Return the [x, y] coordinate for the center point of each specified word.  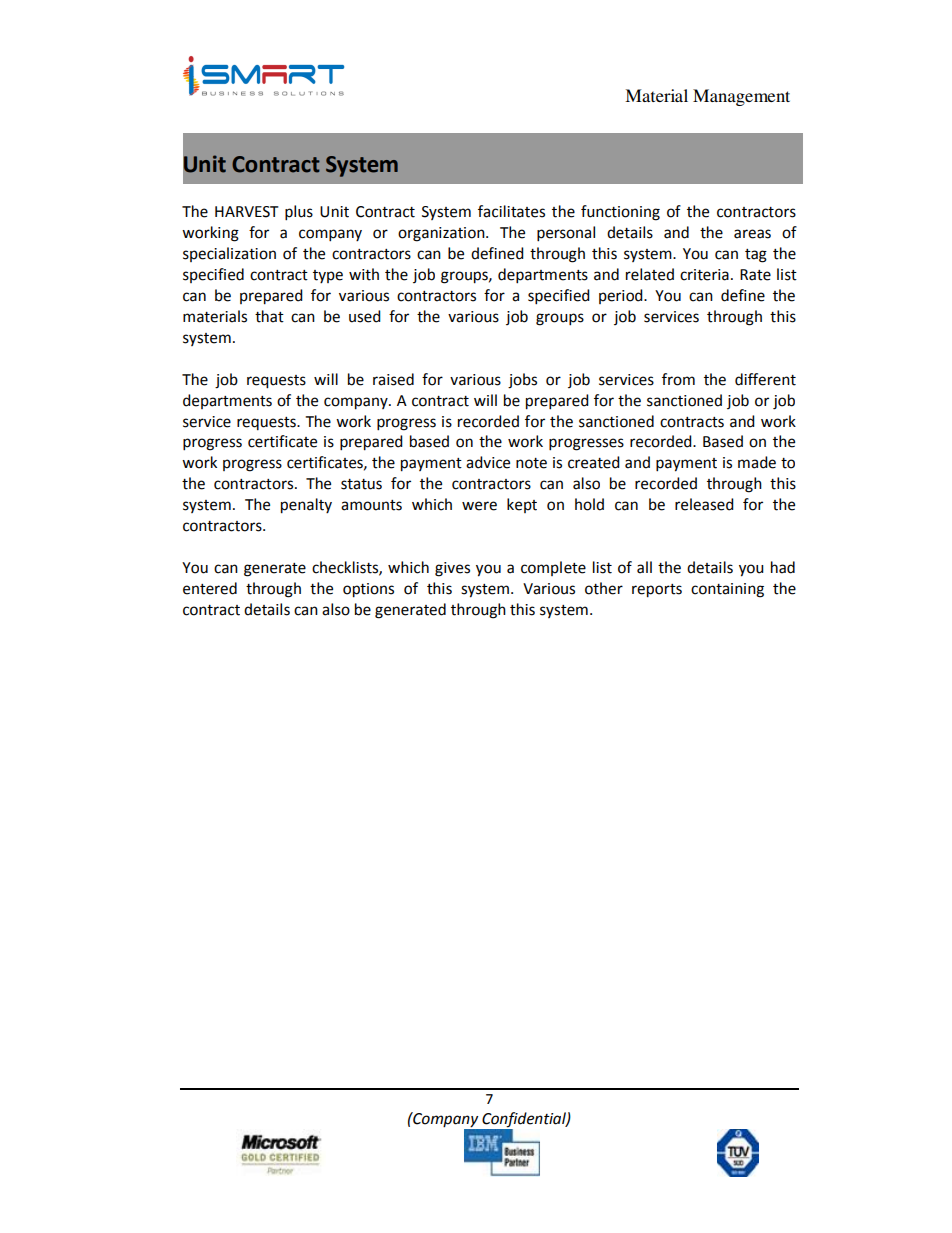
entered [210, 588]
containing [727, 590]
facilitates [511, 211]
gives [452, 569]
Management [741, 97]
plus [299, 213]
